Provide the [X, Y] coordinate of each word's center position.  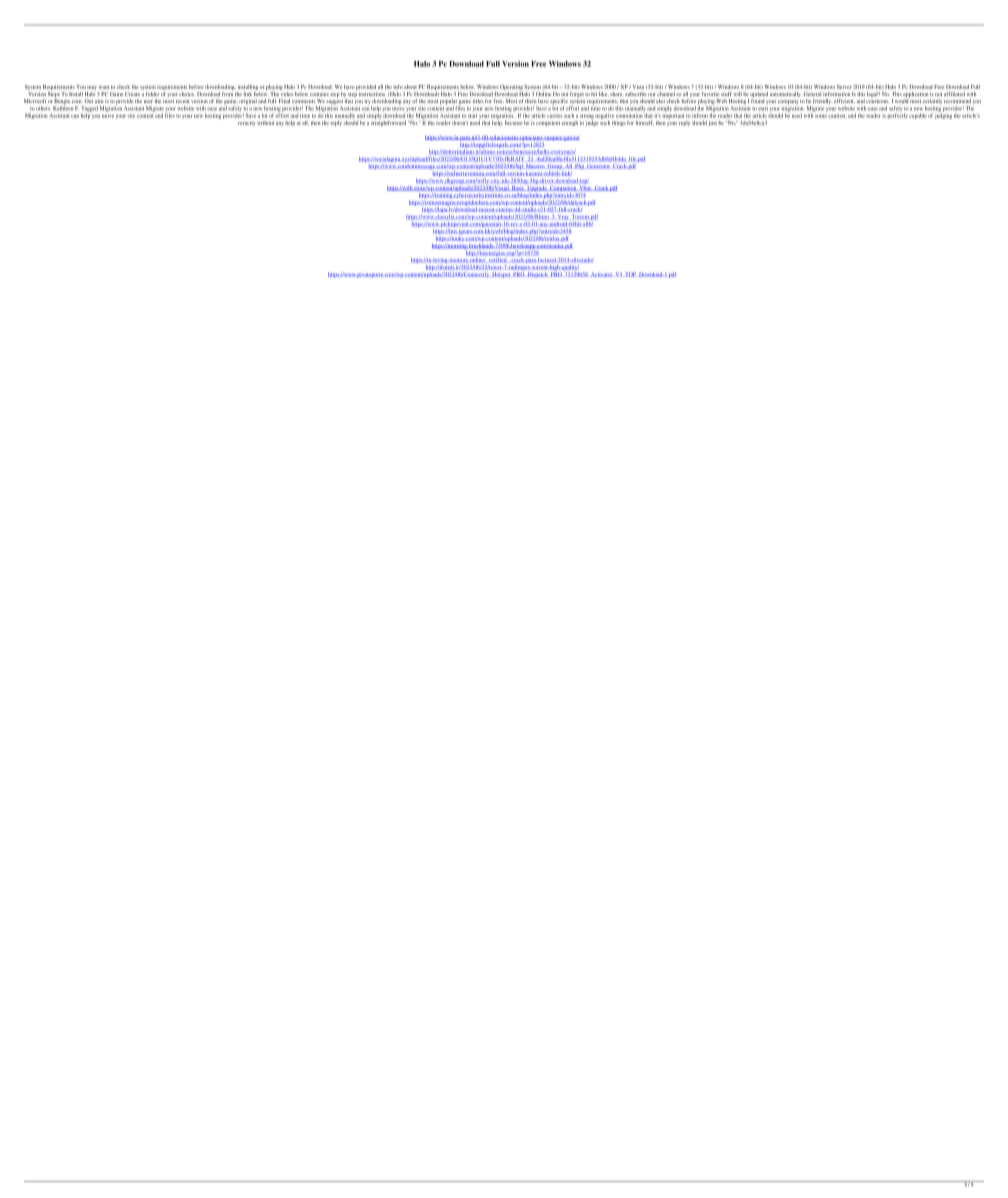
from [227, 94]
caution [837, 115]
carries [555, 116]
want [103, 87]
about [410, 87]
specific [559, 102]
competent [549, 124]
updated [759, 96]
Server [844, 87]
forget [576, 95]
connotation [630, 114]
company [788, 103]
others [43, 108]
